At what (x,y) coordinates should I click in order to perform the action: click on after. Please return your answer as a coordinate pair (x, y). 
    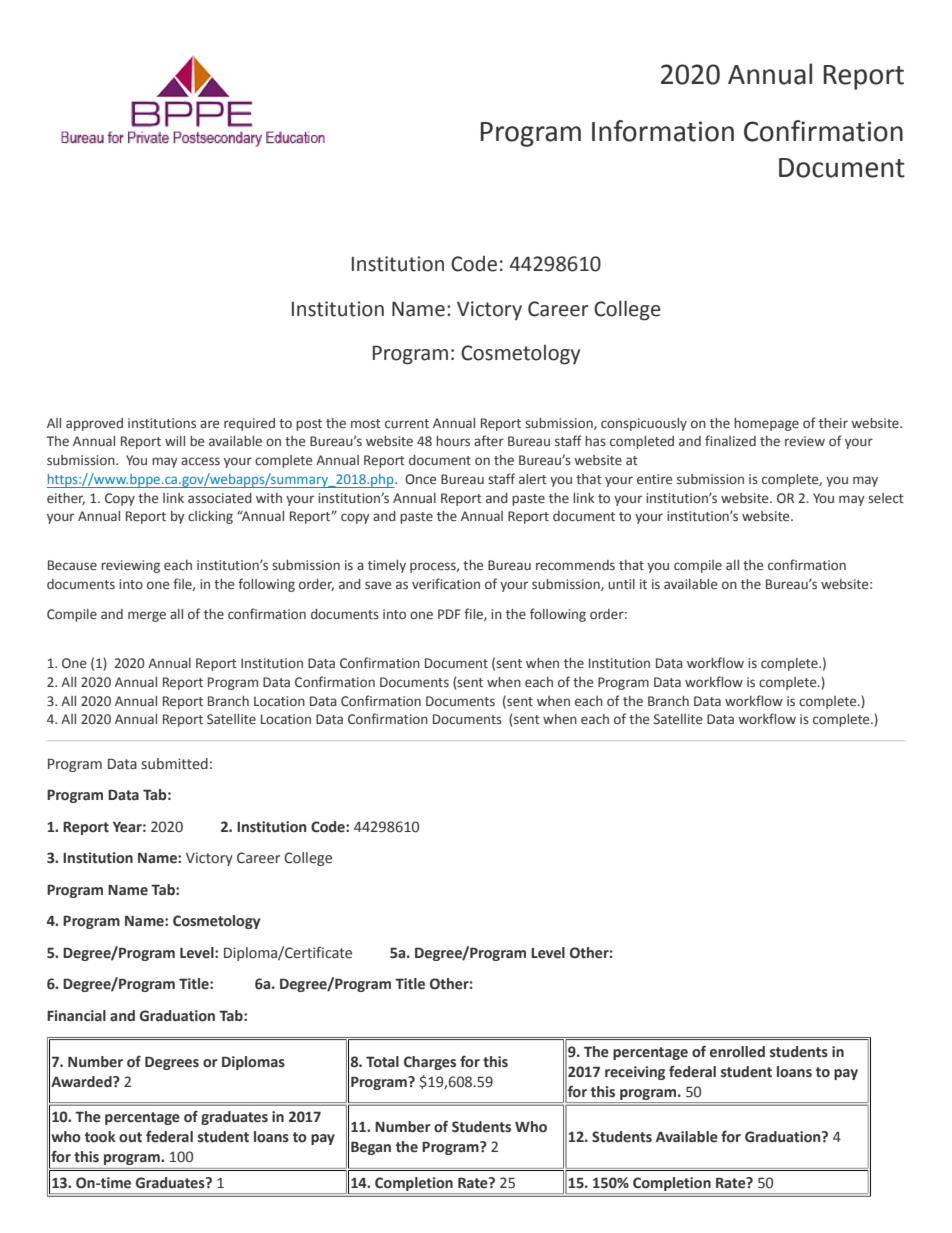
    Looking at the image, I should click on (489, 440).
